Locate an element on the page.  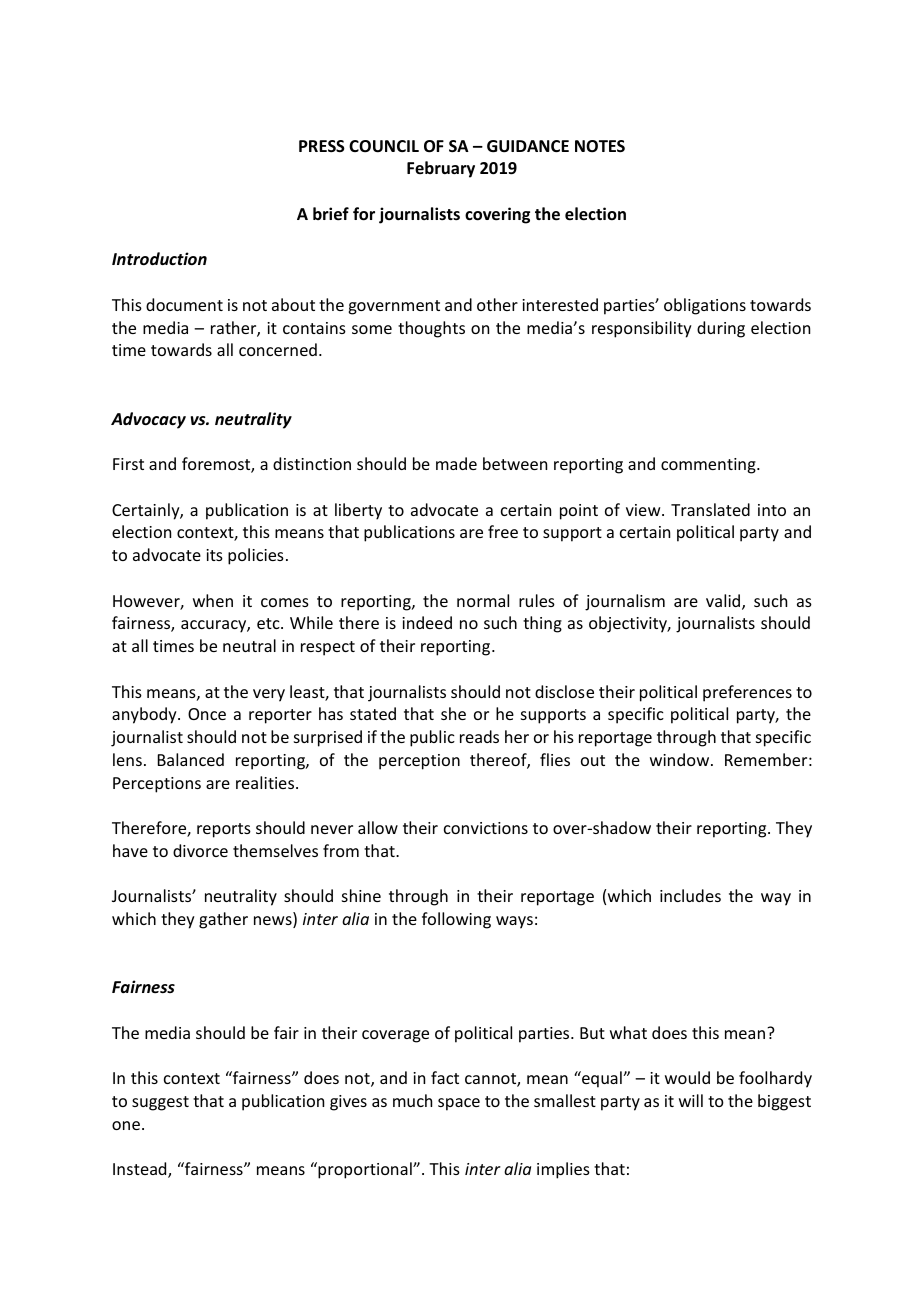
Translated is located at coordinates (710, 509).
